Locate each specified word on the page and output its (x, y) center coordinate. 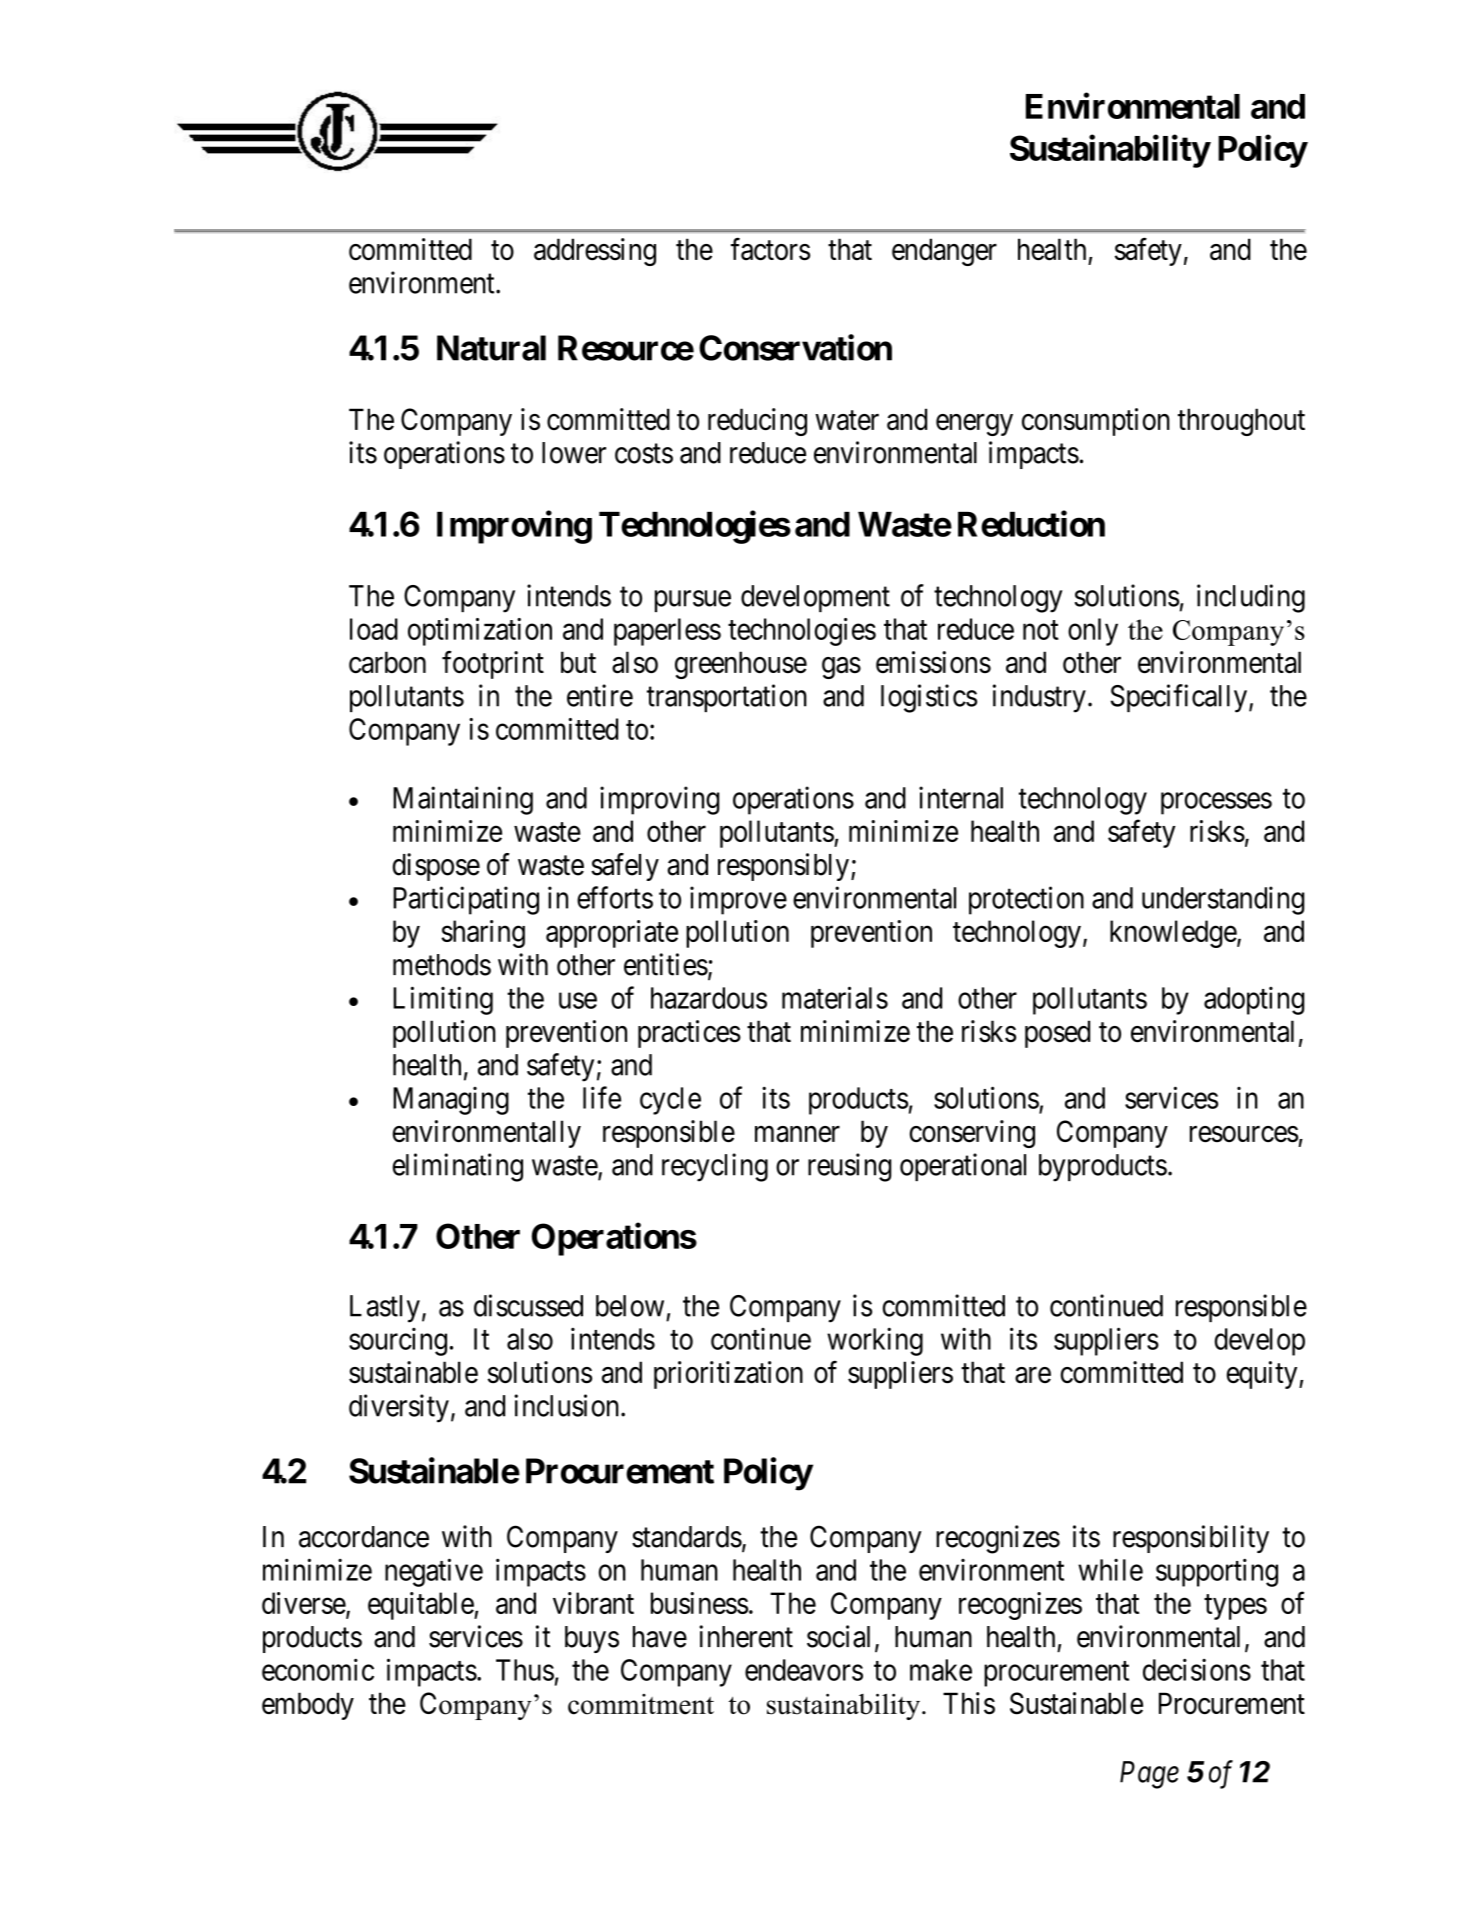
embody (308, 1706)
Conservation (795, 347)
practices (689, 1034)
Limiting (443, 1000)
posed (1057, 1034)
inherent (746, 1636)
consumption (1096, 422)
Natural (491, 348)
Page (1149, 1775)
